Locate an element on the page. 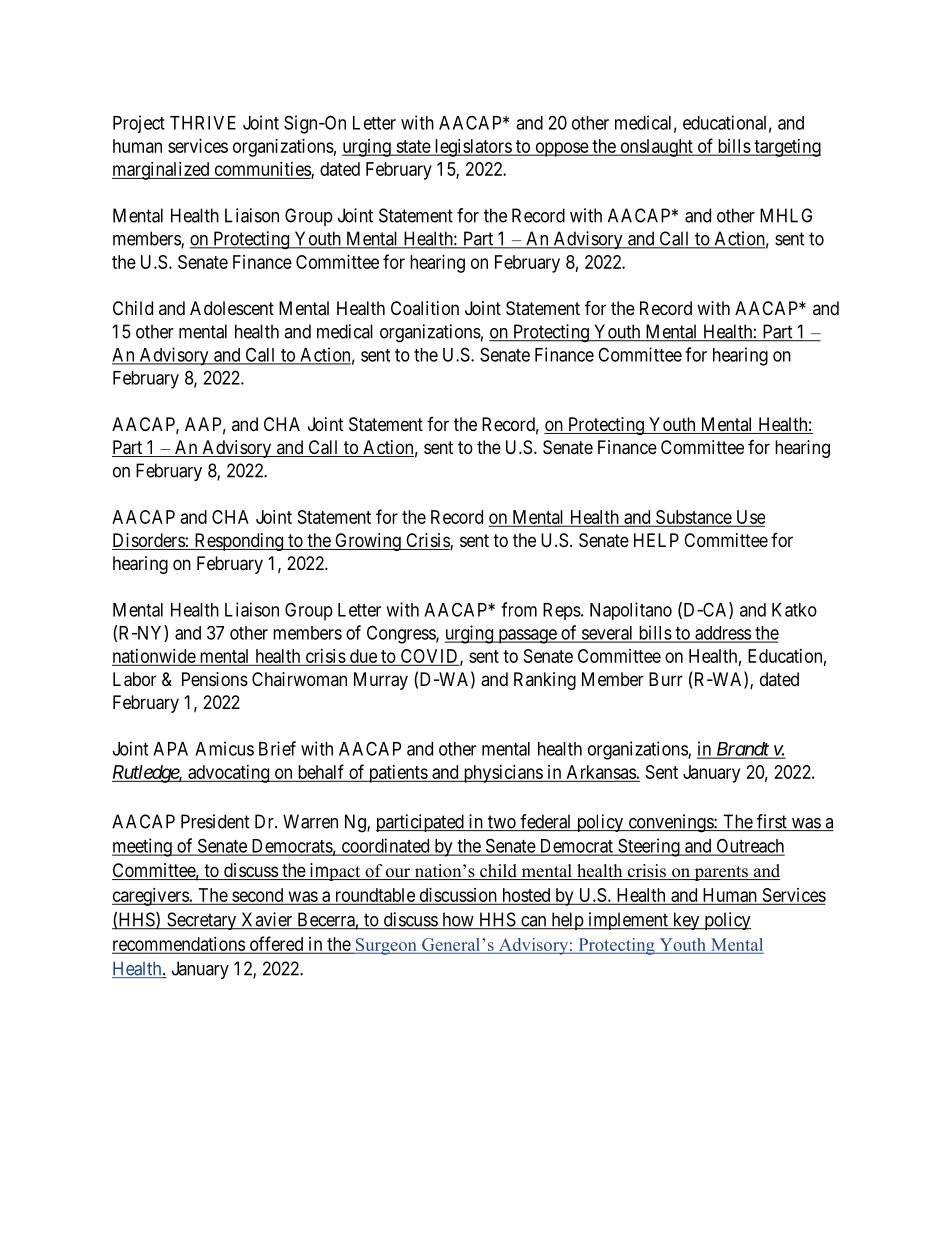  legislators is located at coordinates (472, 148).
